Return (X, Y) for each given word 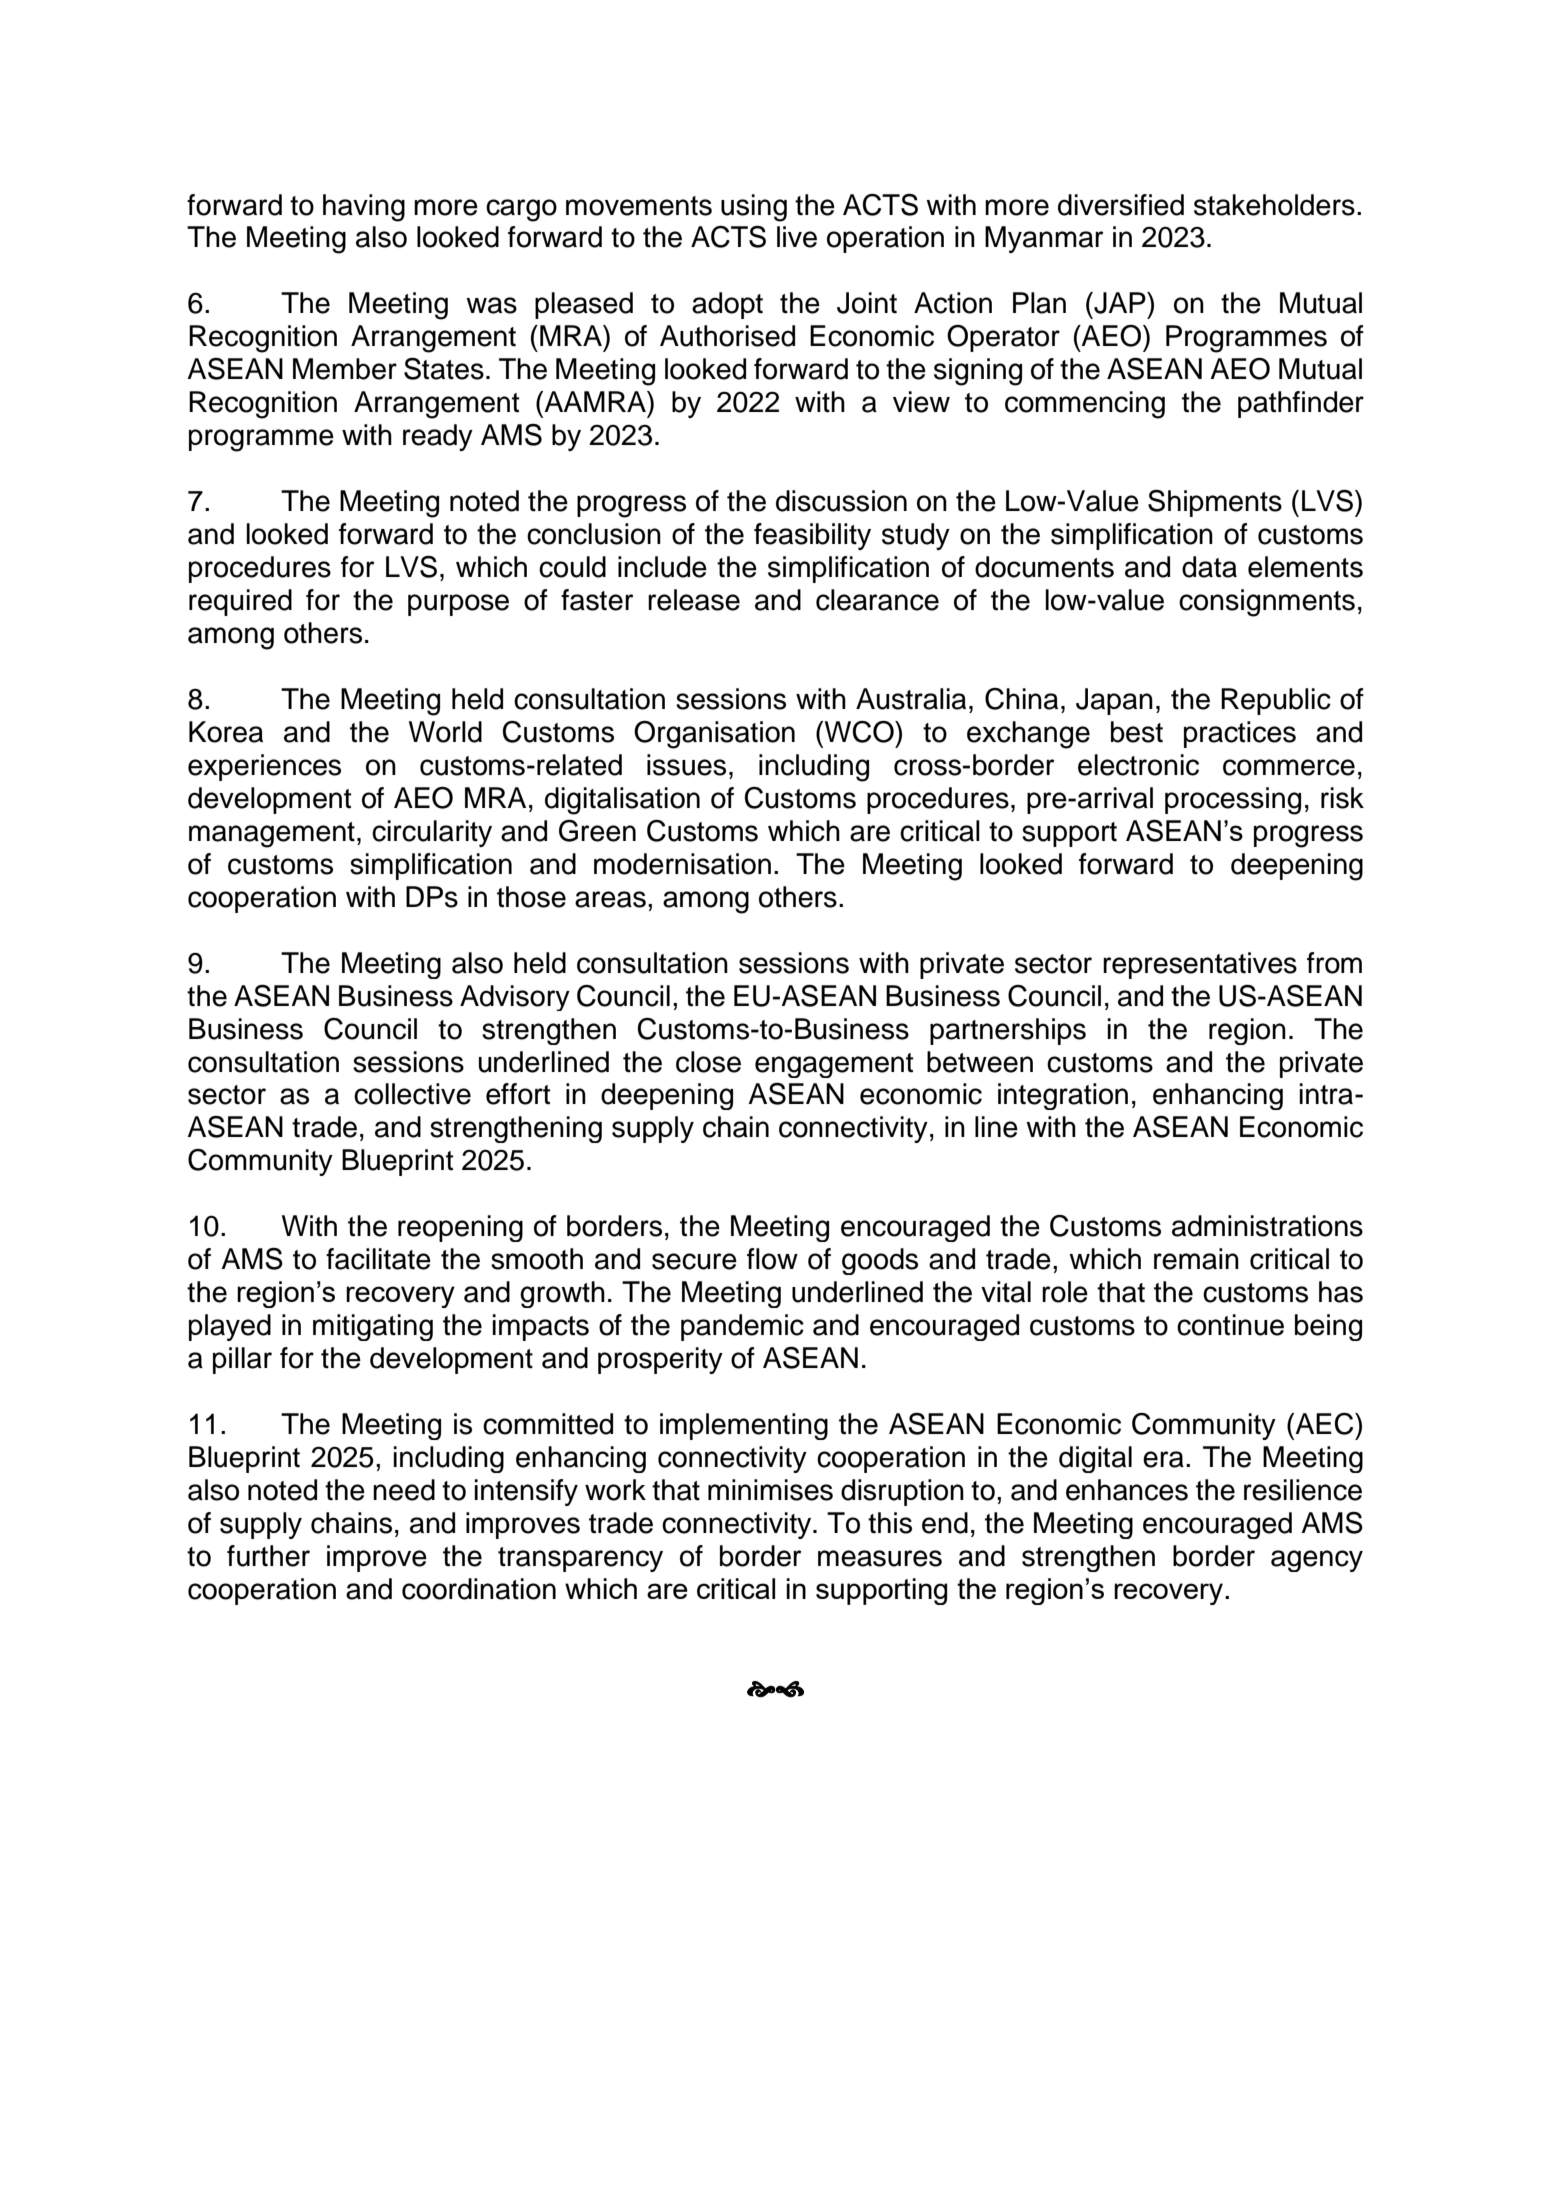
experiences (264, 767)
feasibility (812, 536)
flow (772, 1259)
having (364, 208)
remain (1196, 1259)
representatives (1200, 965)
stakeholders (1274, 205)
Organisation (714, 735)
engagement (834, 1065)
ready (438, 437)
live (797, 237)
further (268, 1556)
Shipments (1215, 503)
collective (412, 1094)
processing (1233, 801)
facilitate (378, 1259)
